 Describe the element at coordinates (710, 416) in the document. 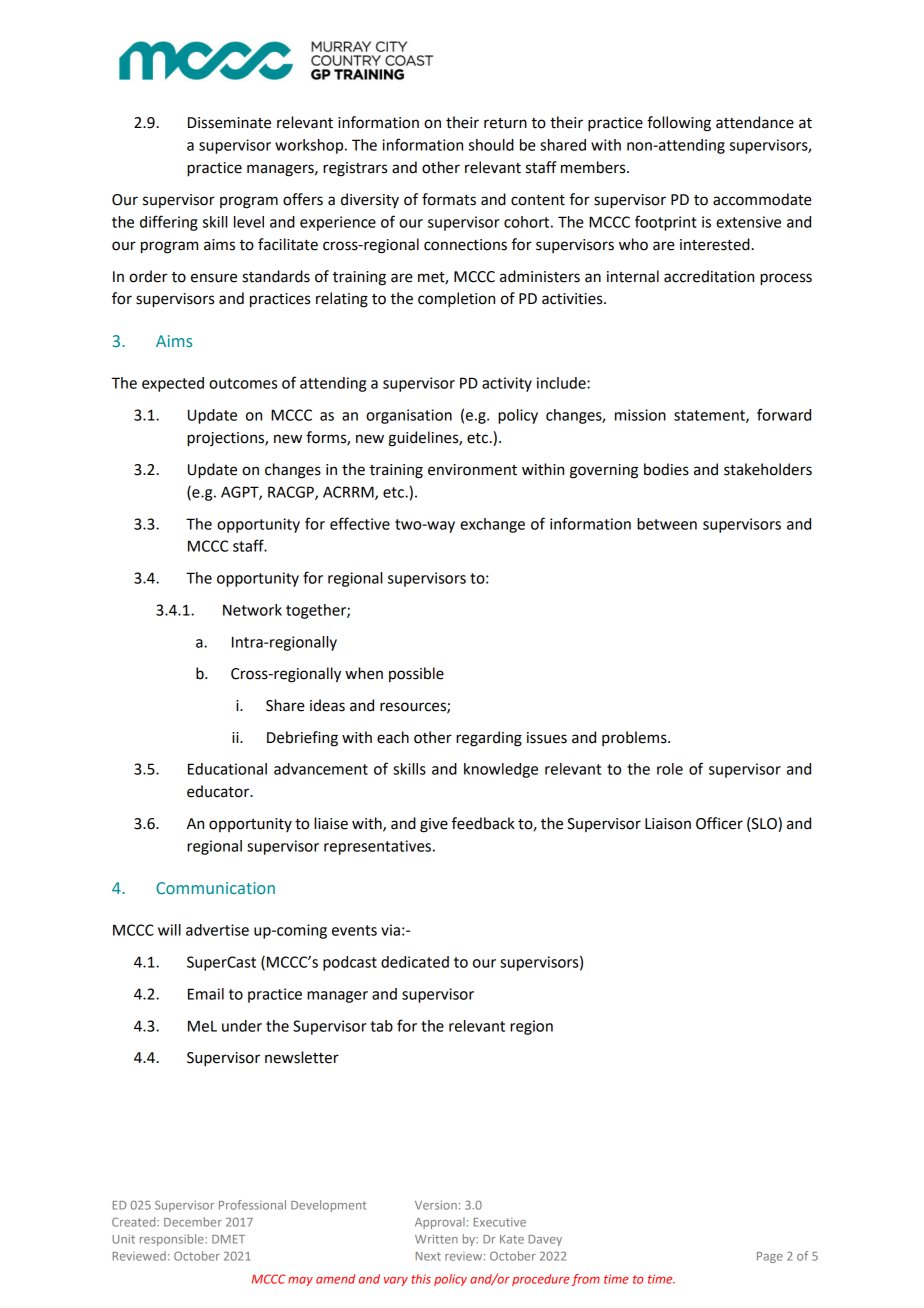

I see `statement` at that location.
